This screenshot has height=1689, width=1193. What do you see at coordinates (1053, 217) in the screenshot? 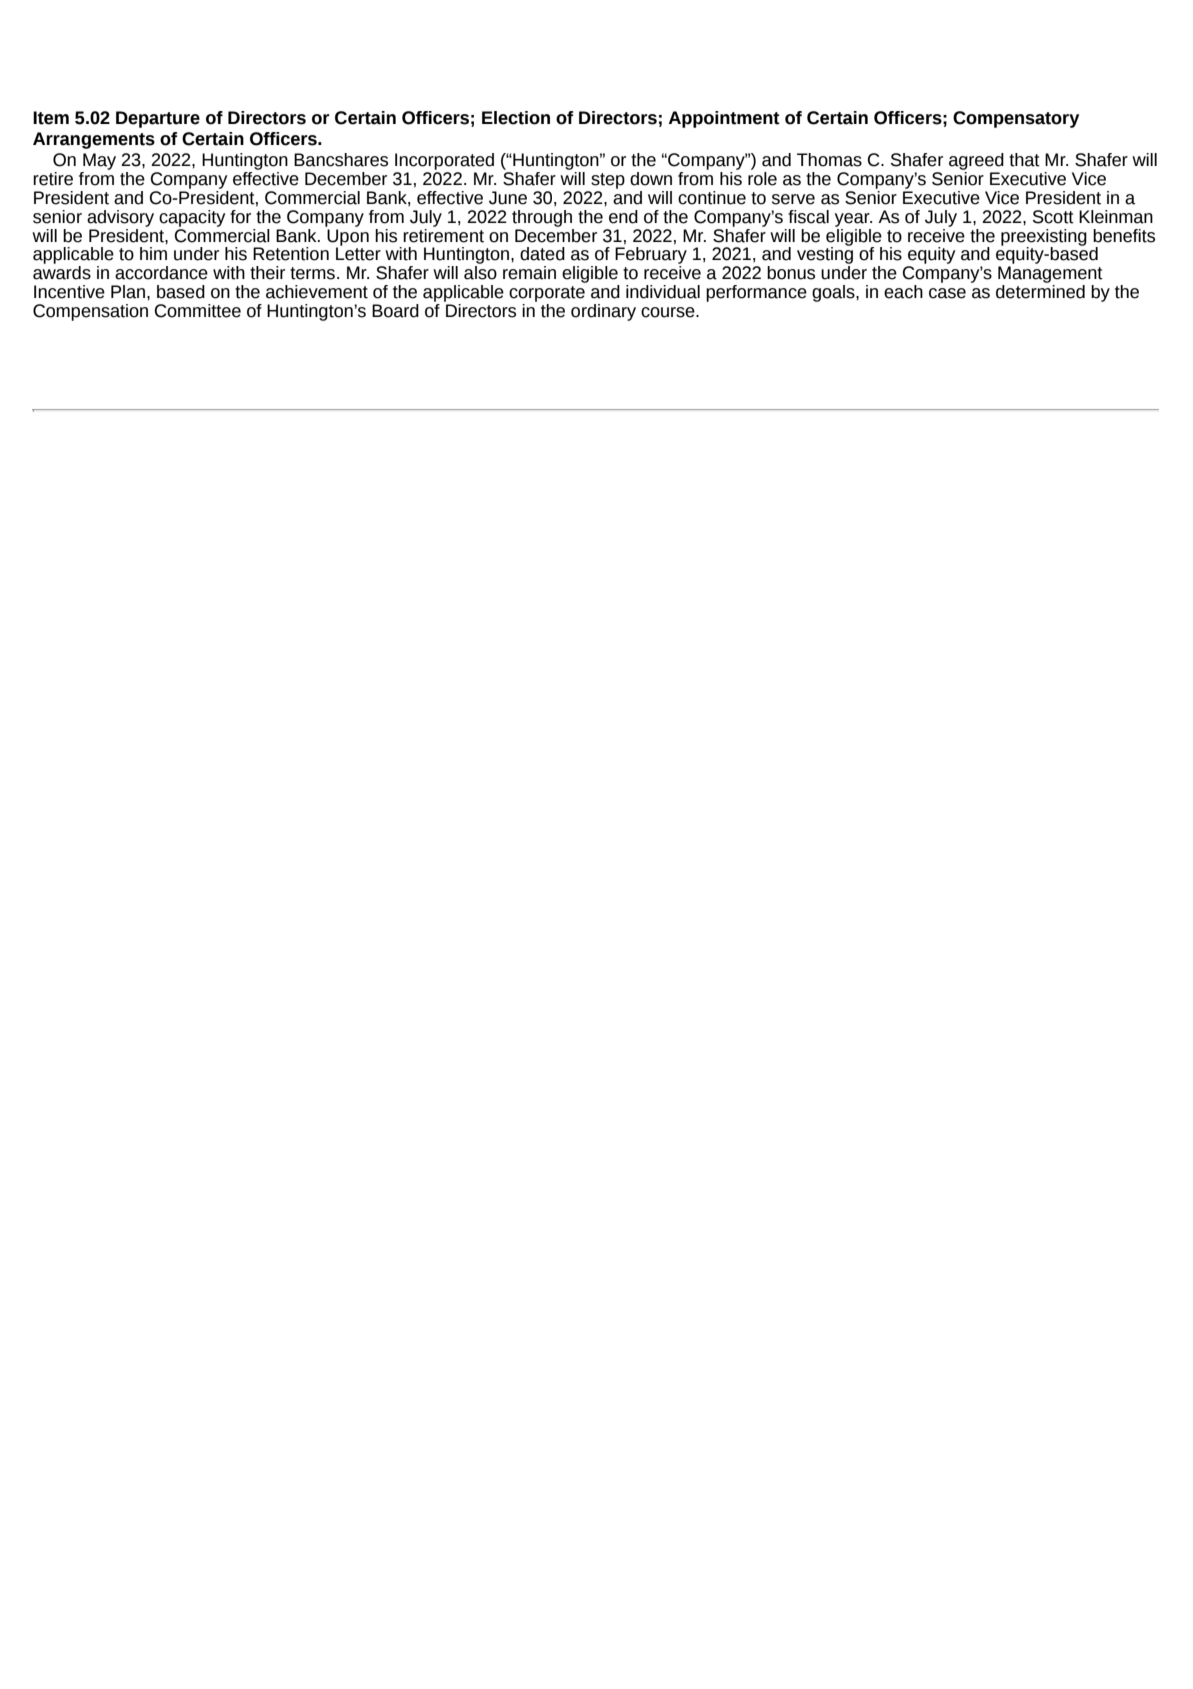
I see `Scott` at bounding box center [1053, 217].
